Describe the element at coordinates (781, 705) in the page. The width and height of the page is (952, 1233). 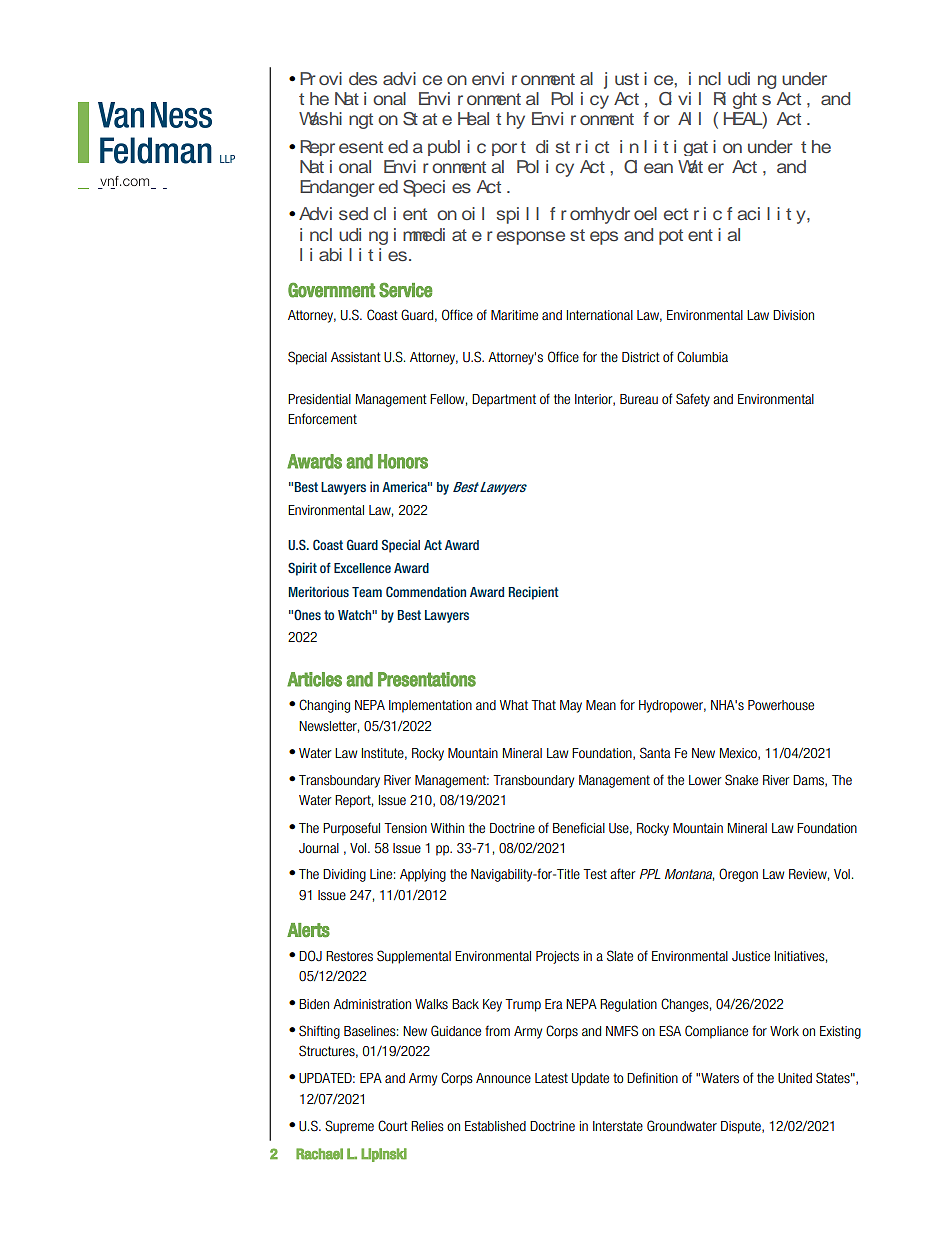
I see `Powerhouse` at that location.
